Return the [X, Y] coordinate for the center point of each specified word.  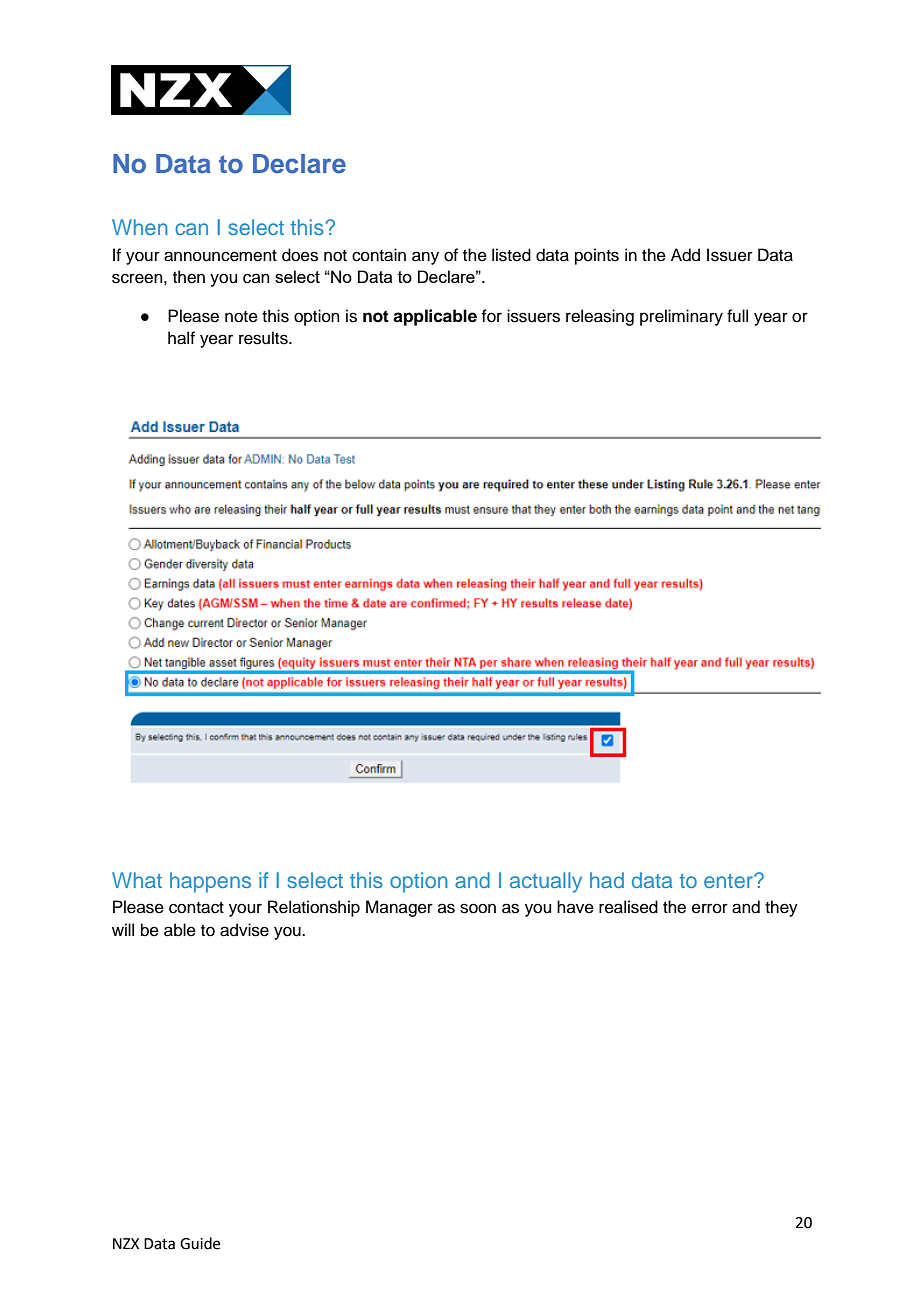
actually [546, 882]
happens [210, 882]
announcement [220, 256]
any [425, 258]
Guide [200, 1243]
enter [729, 881]
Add [685, 255]
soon [478, 908]
